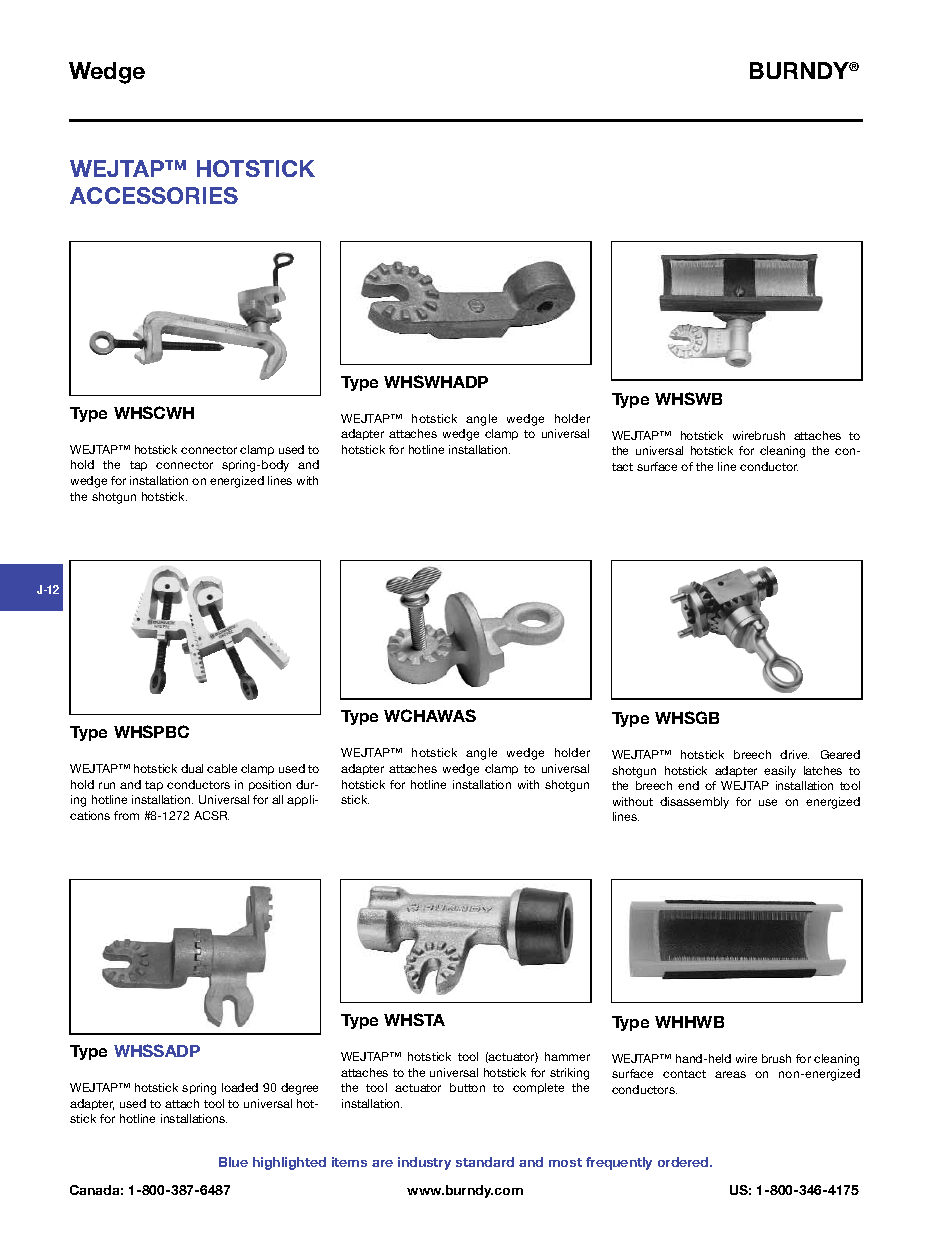 This screenshot has width=952, height=1233. I want to click on Blue, so click(233, 1162).
